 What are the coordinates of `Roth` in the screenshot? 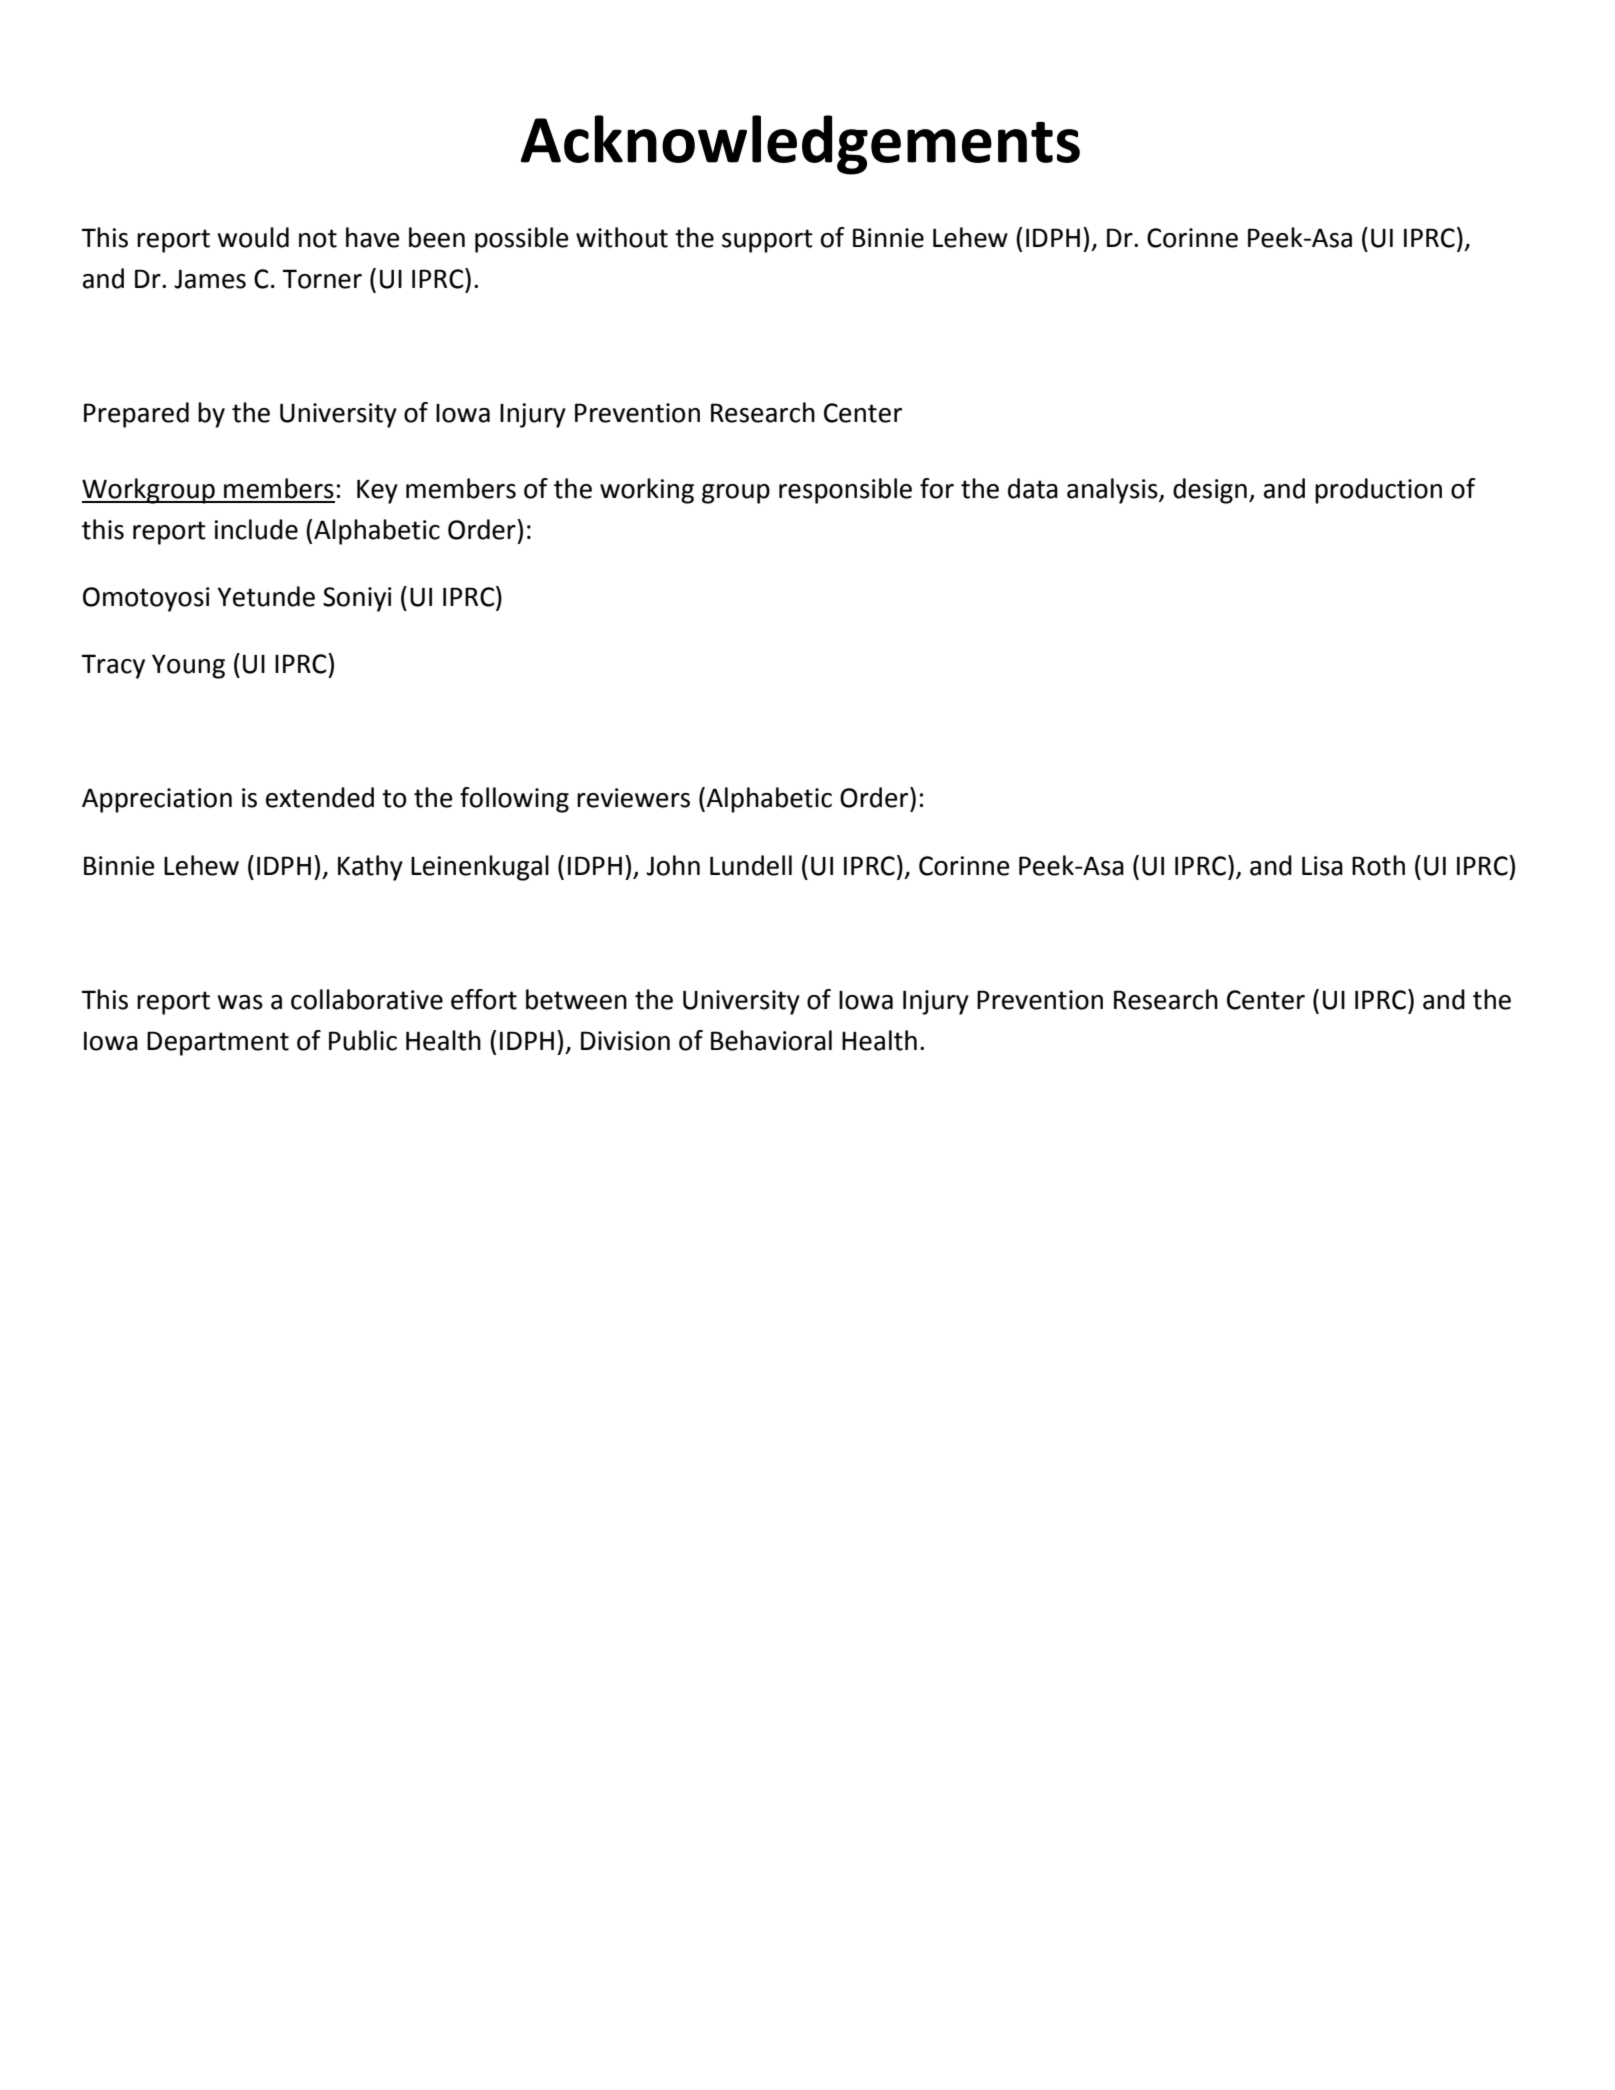 It's located at (1378, 865).
